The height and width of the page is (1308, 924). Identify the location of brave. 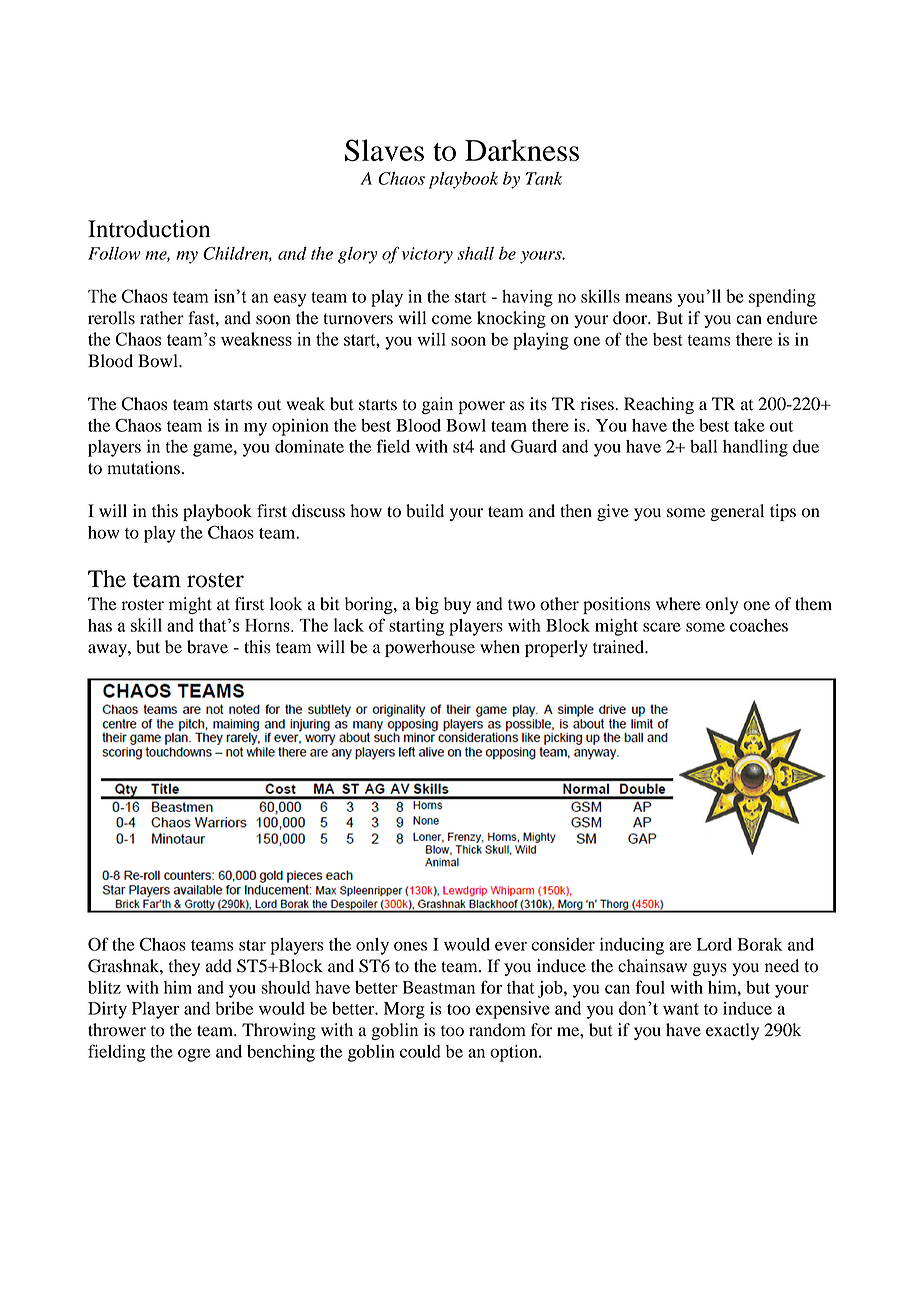
(207, 647).
